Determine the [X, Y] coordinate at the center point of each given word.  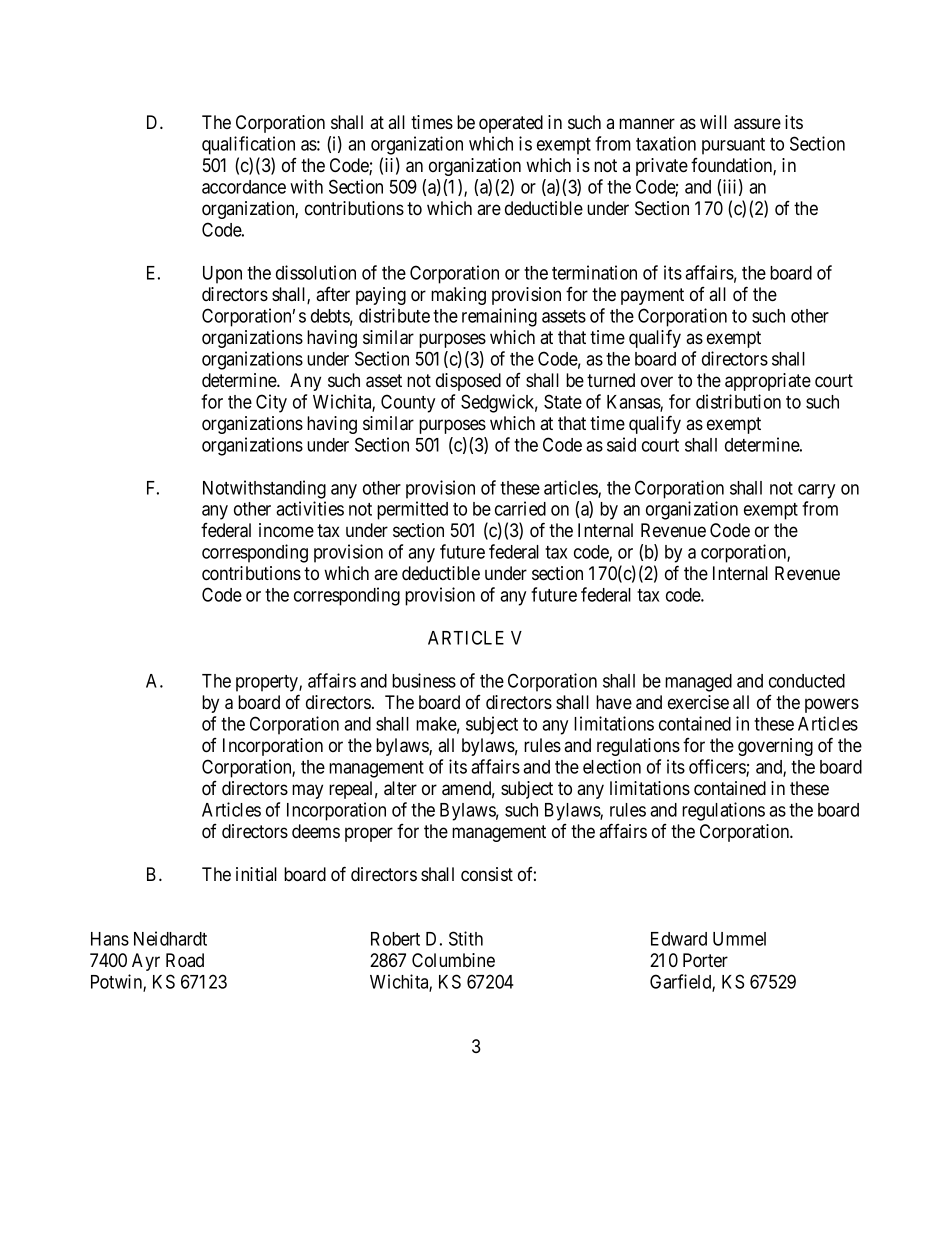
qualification [248, 145]
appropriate [768, 382]
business [424, 680]
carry [816, 491]
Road [185, 960]
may [307, 791]
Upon [222, 275]
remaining [499, 317]
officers [718, 767]
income [286, 530]
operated [511, 124]
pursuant [733, 146]
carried [520, 508]
